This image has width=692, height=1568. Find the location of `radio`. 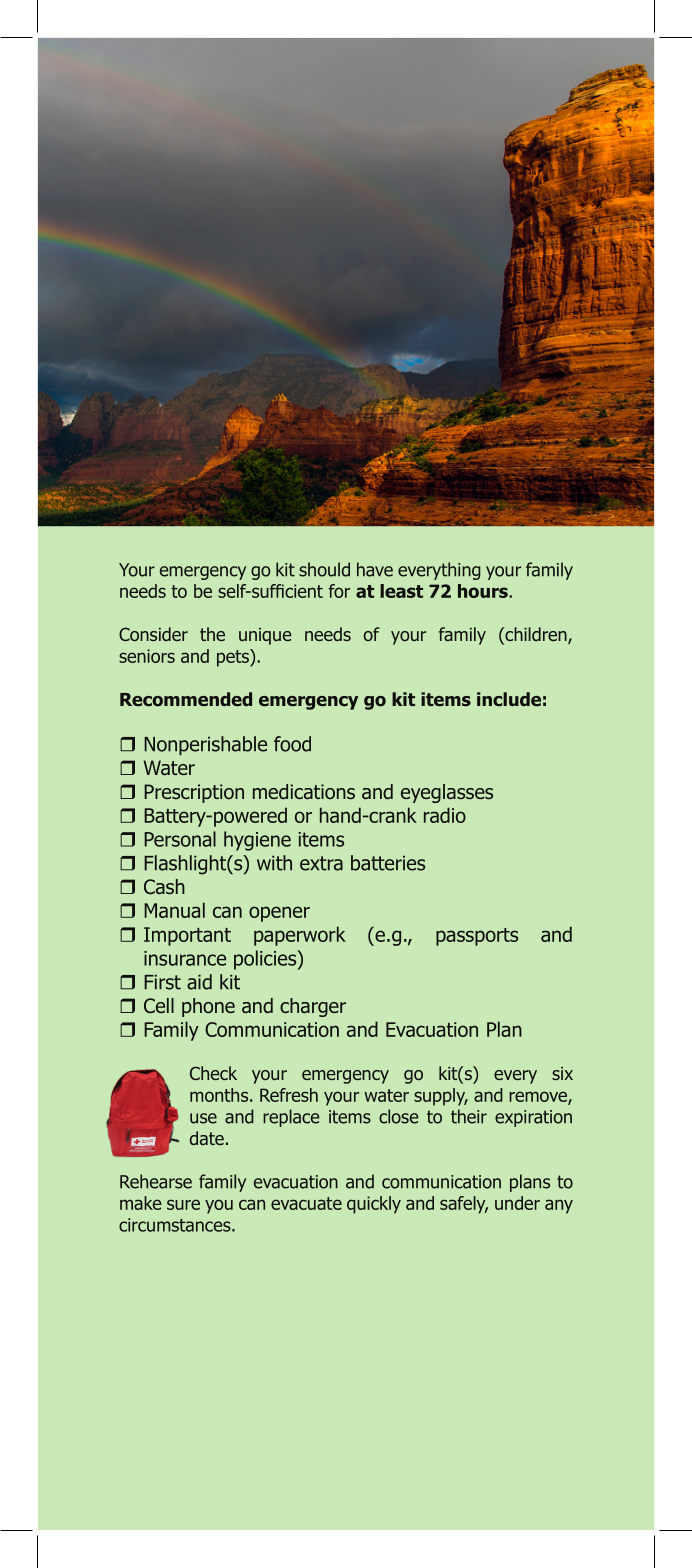

radio is located at coordinates (445, 815).
